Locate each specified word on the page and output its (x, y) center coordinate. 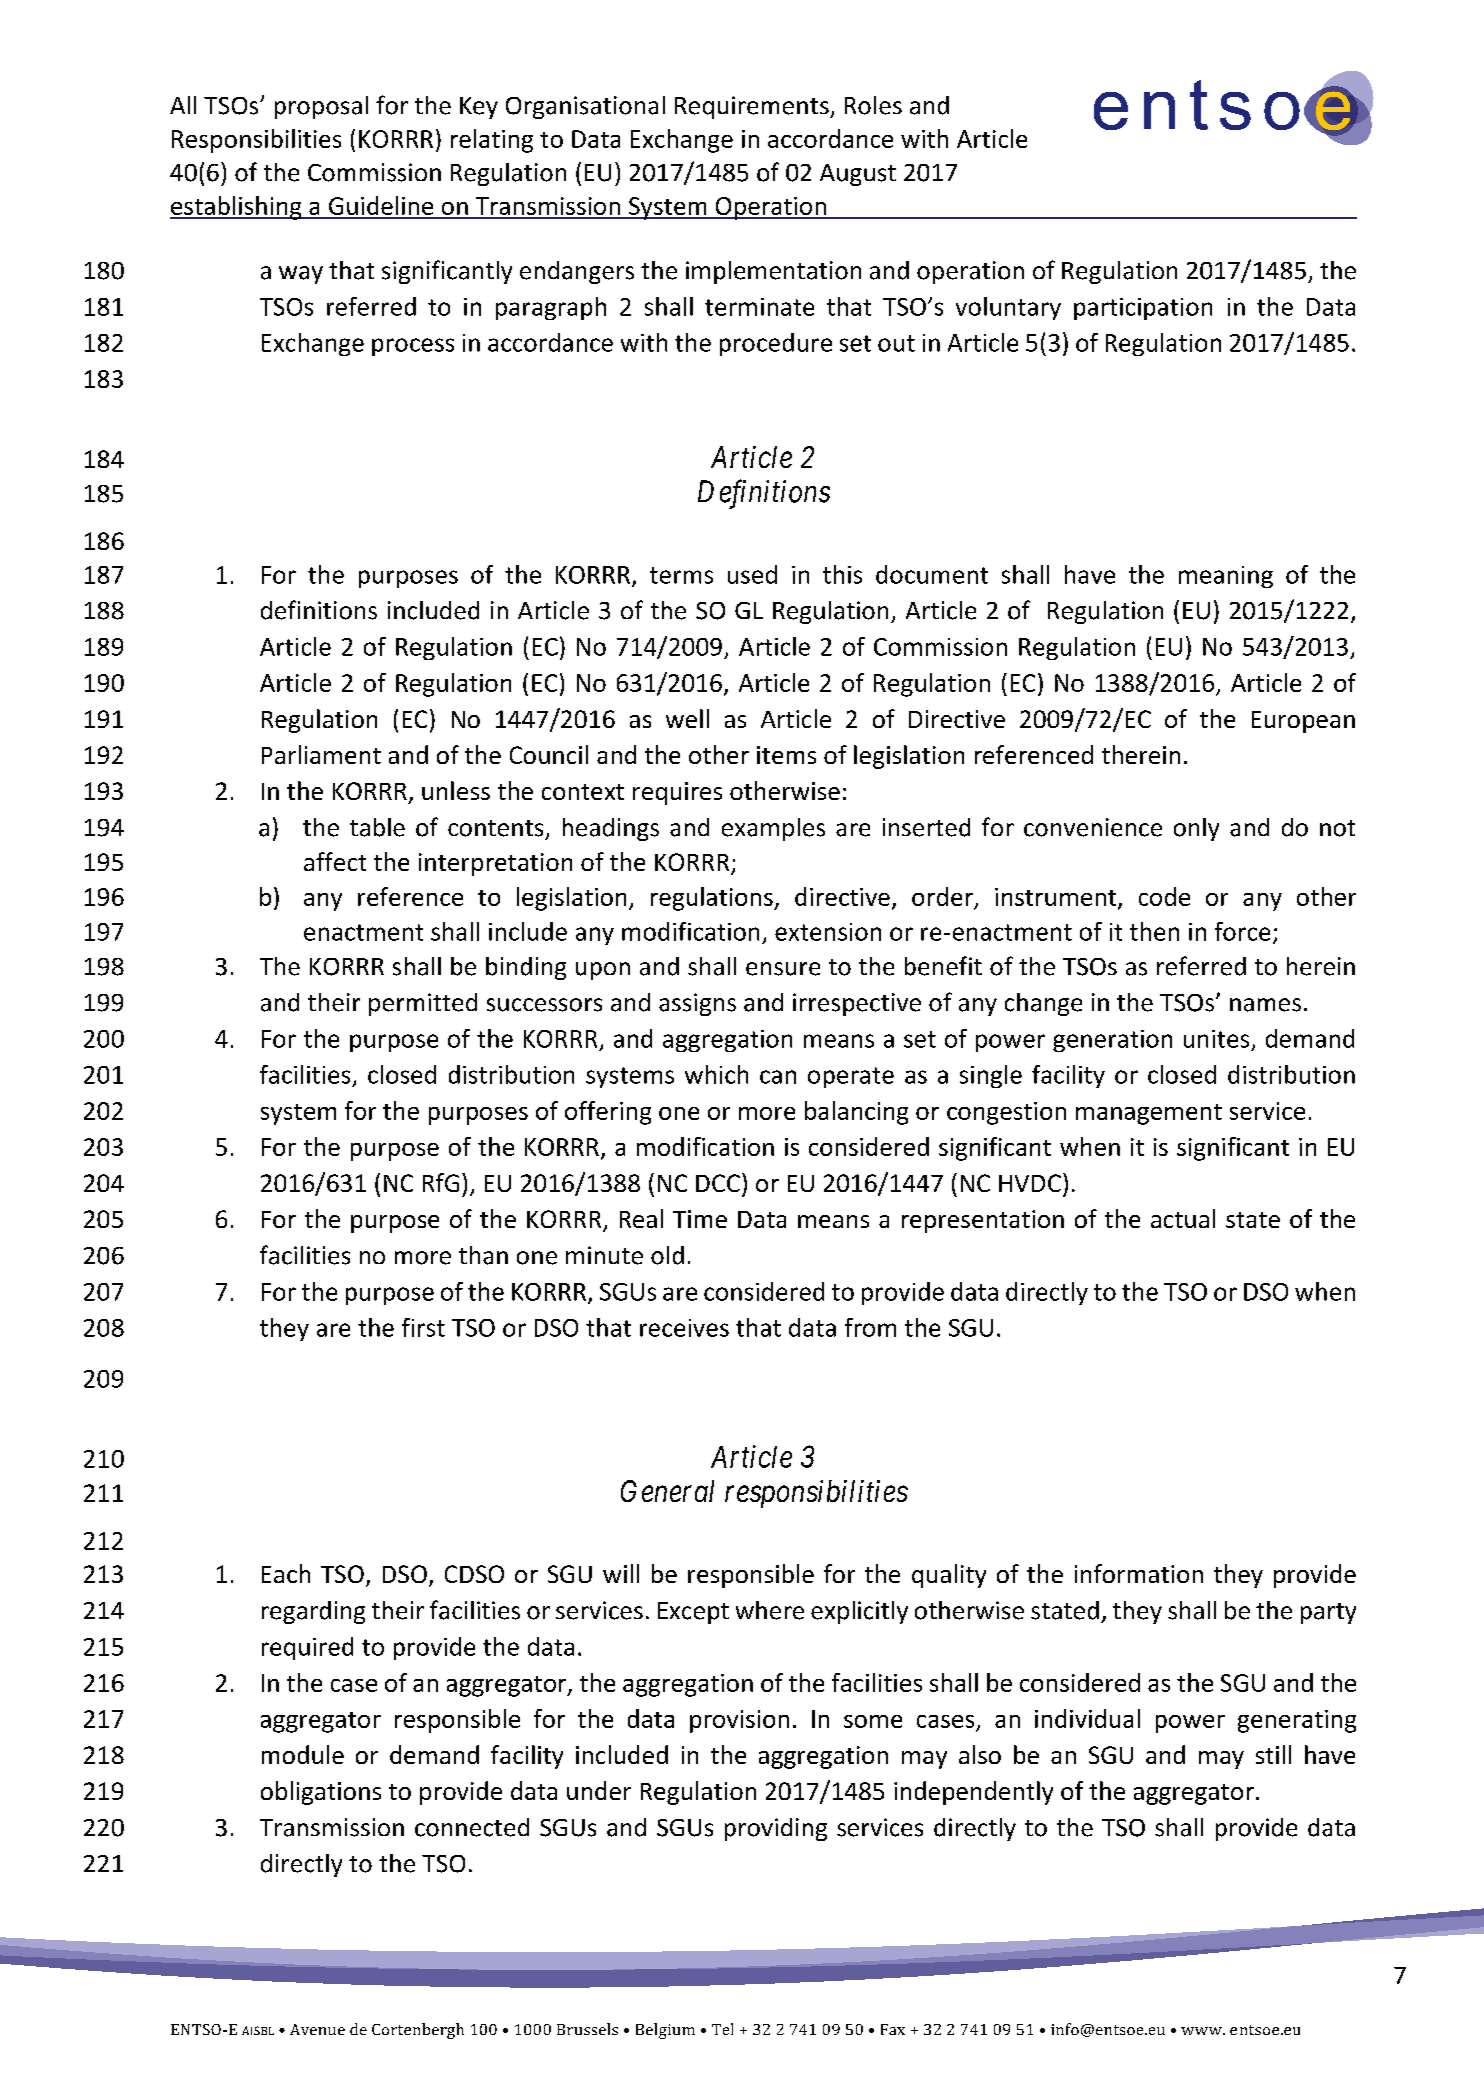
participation (1143, 309)
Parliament (321, 754)
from (870, 1327)
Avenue (317, 2029)
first (423, 1327)
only (1196, 829)
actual (1183, 1218)
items (786, 755)
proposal (321, 107)
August (858, 175)
